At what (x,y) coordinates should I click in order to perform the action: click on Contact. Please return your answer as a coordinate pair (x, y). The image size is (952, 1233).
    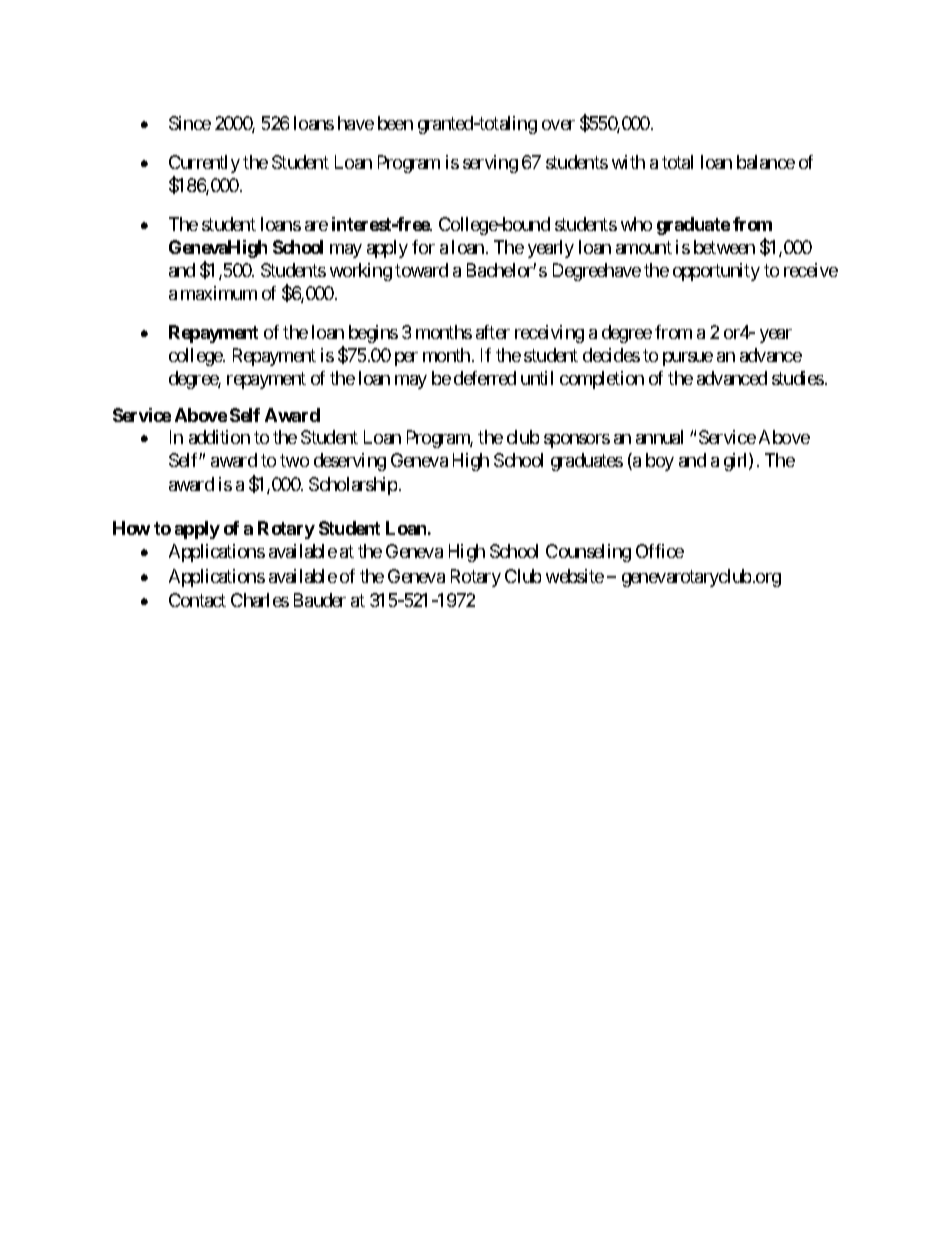
    Looking at the image, I should click on (197, 600).
